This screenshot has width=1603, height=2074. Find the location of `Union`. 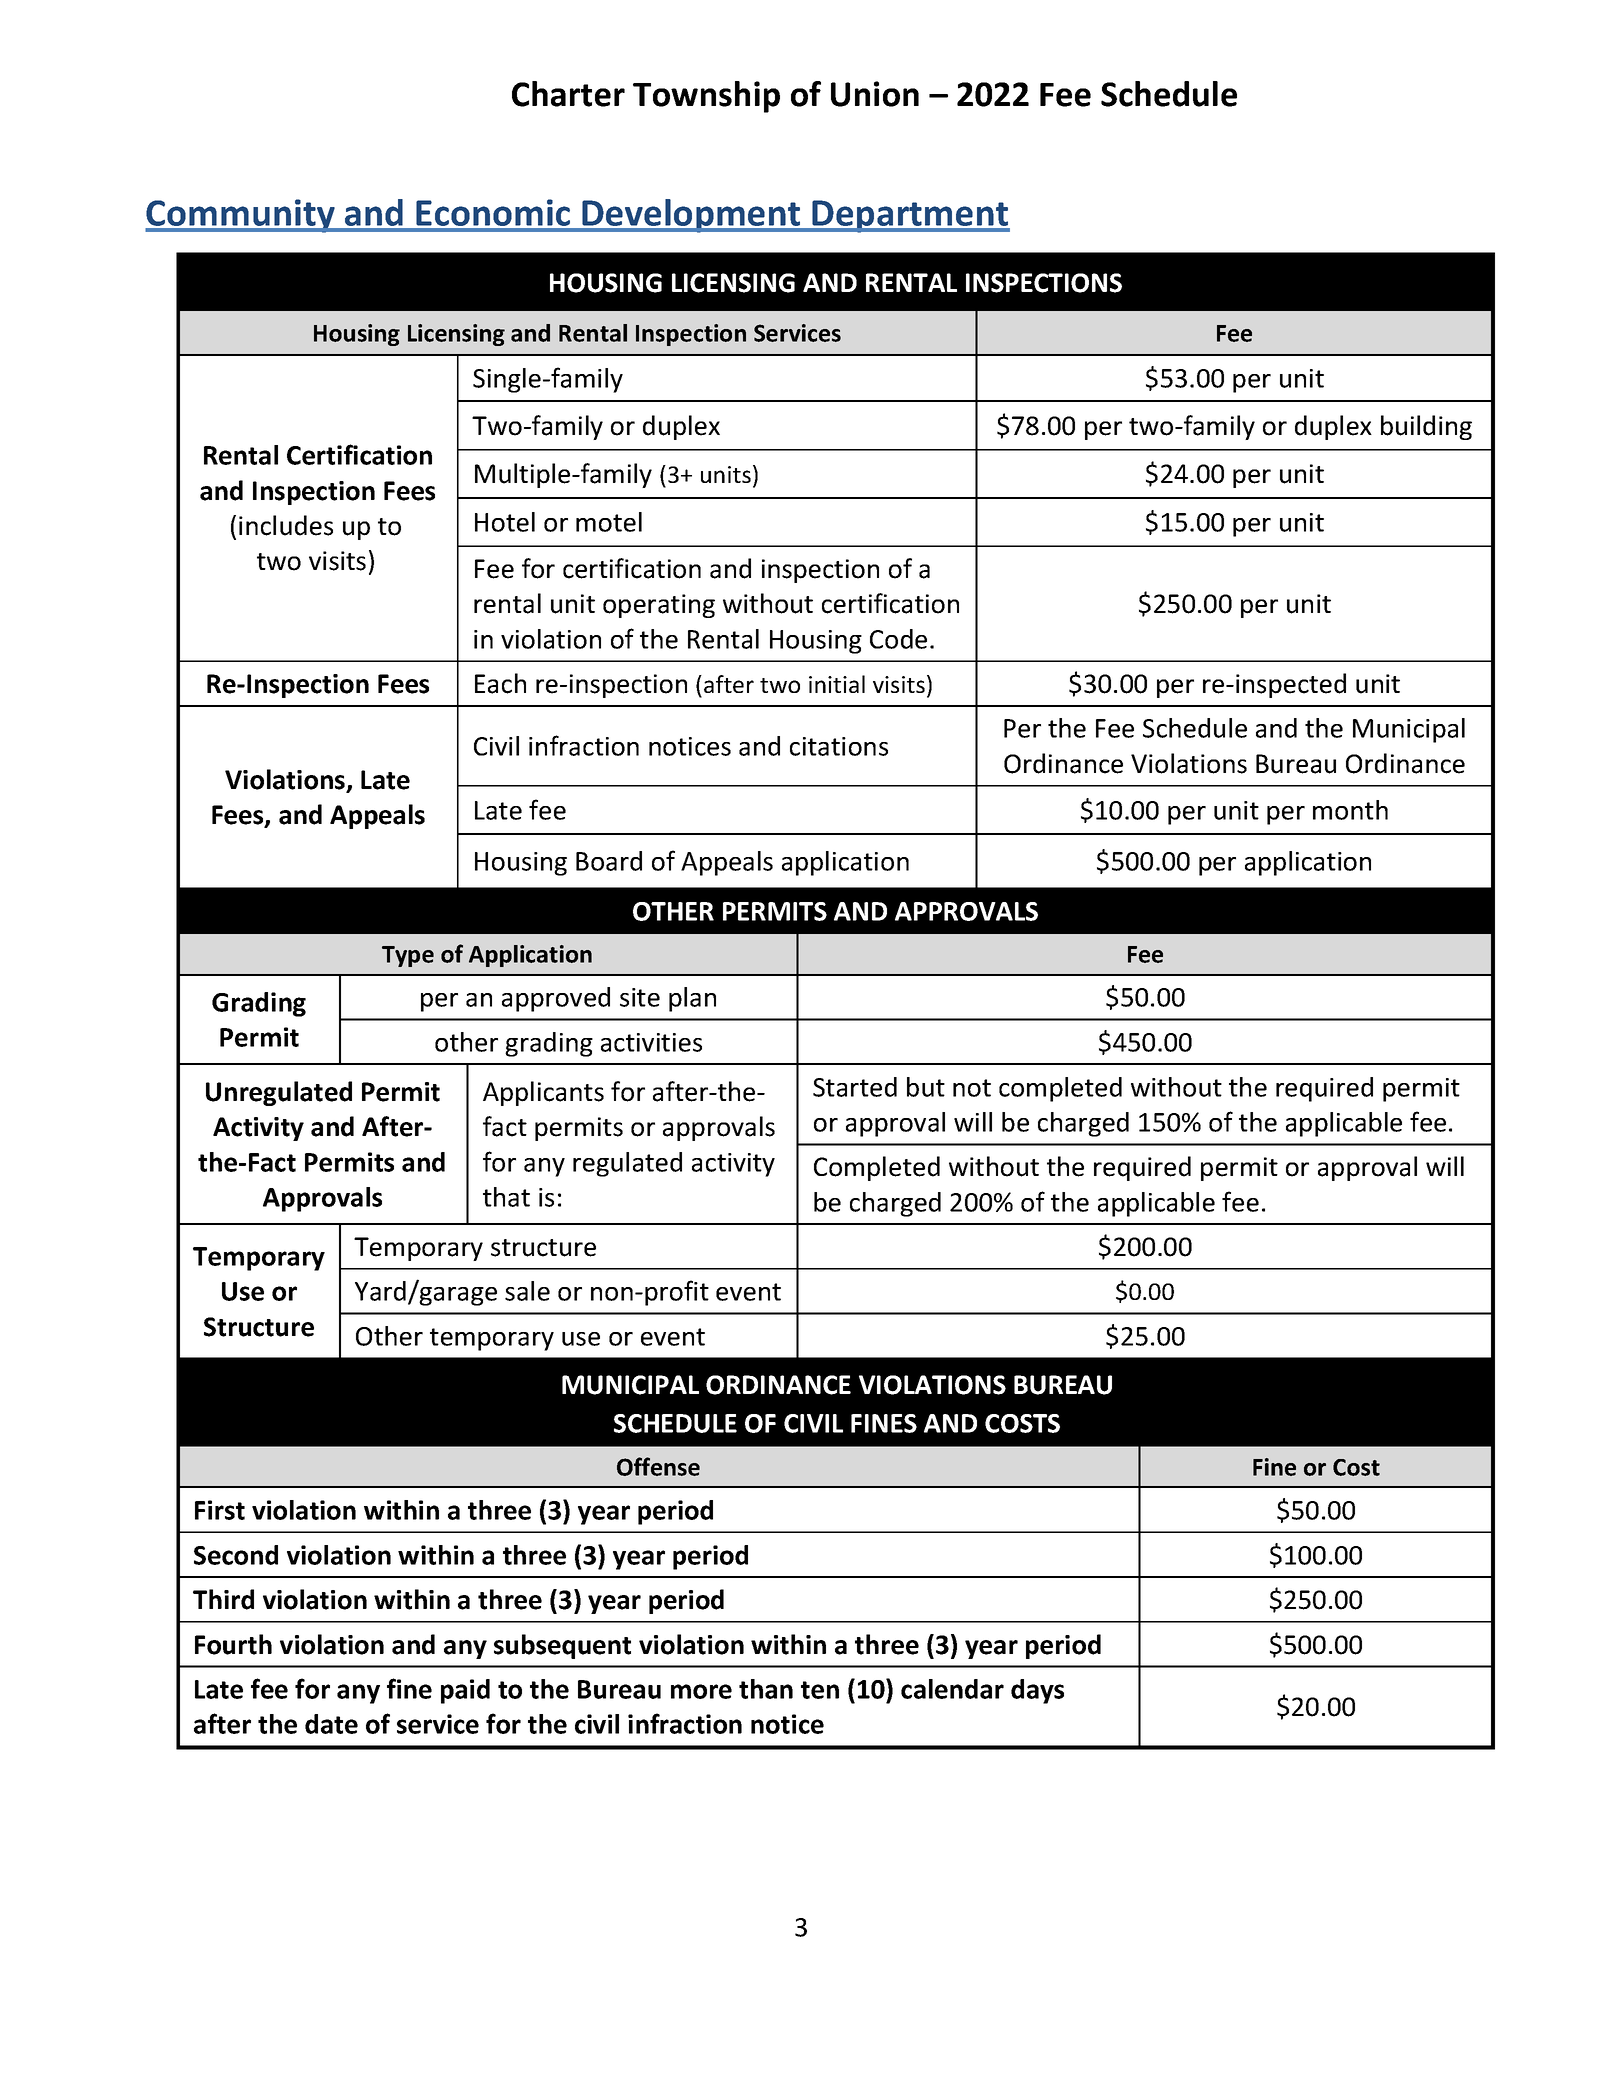

Union is located at coordinates (875, 94).
